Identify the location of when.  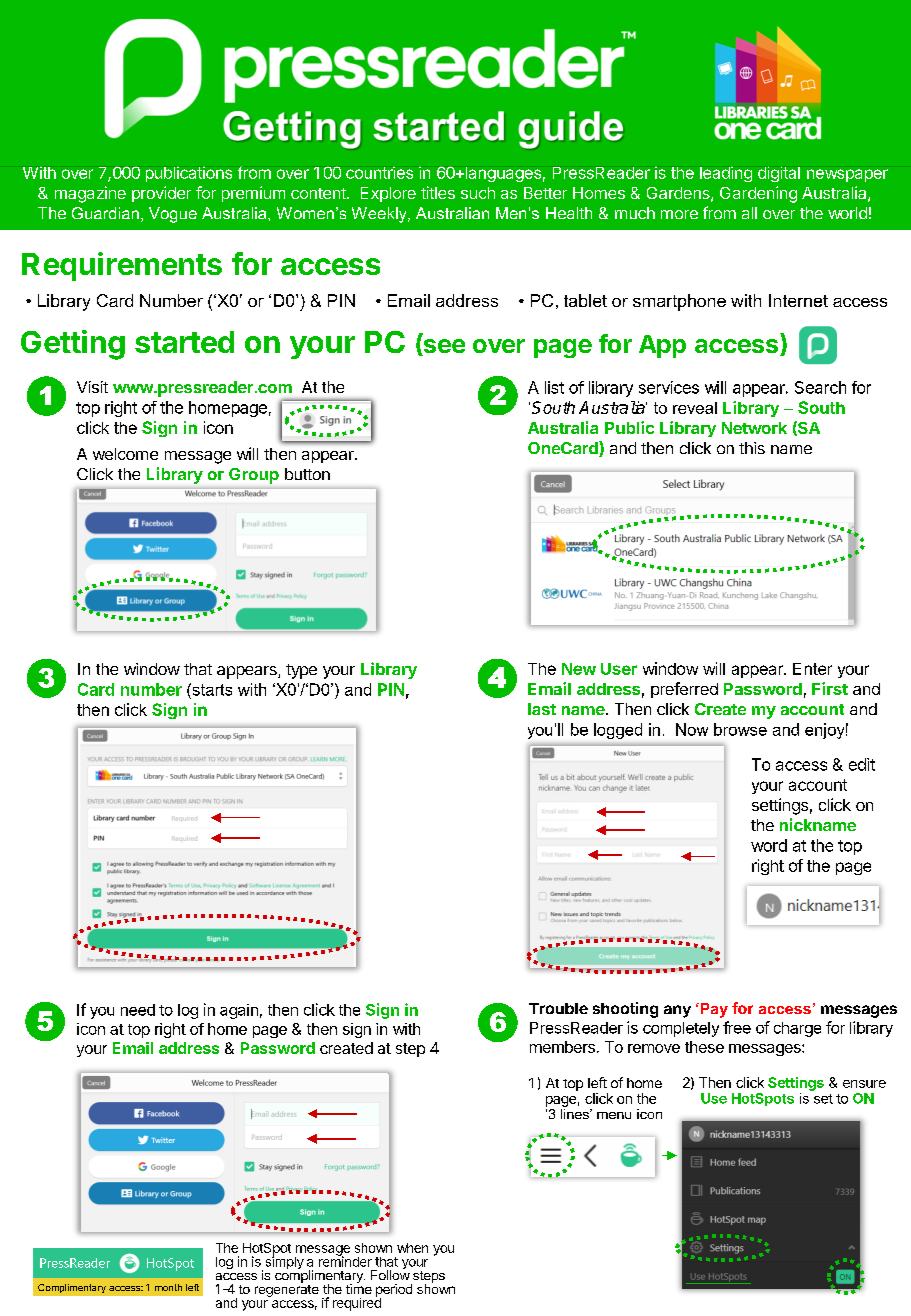
(412, 1248).
